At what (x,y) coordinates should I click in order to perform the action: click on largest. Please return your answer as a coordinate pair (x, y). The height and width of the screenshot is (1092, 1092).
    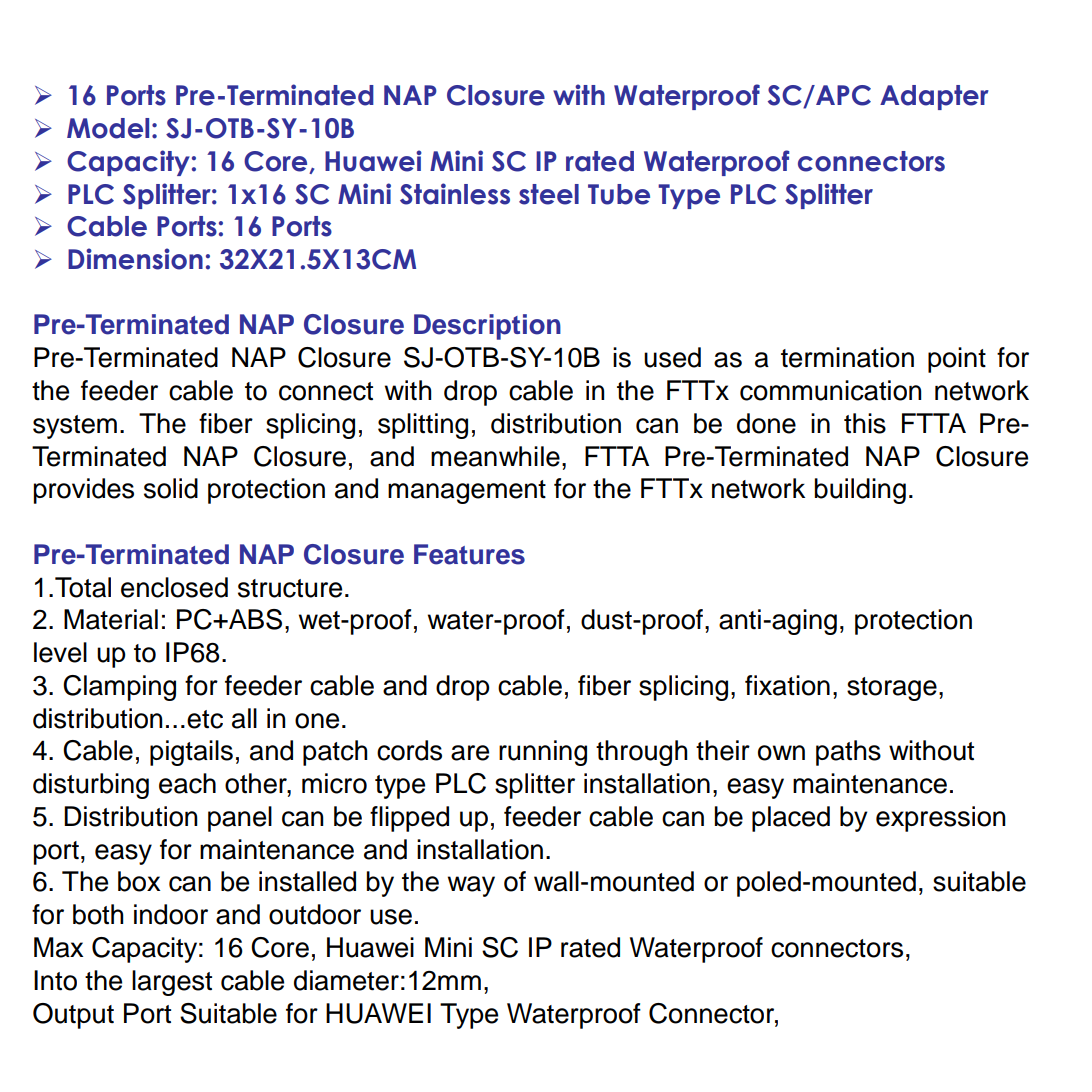
    Looking at the image, I should click on (172, 983).
